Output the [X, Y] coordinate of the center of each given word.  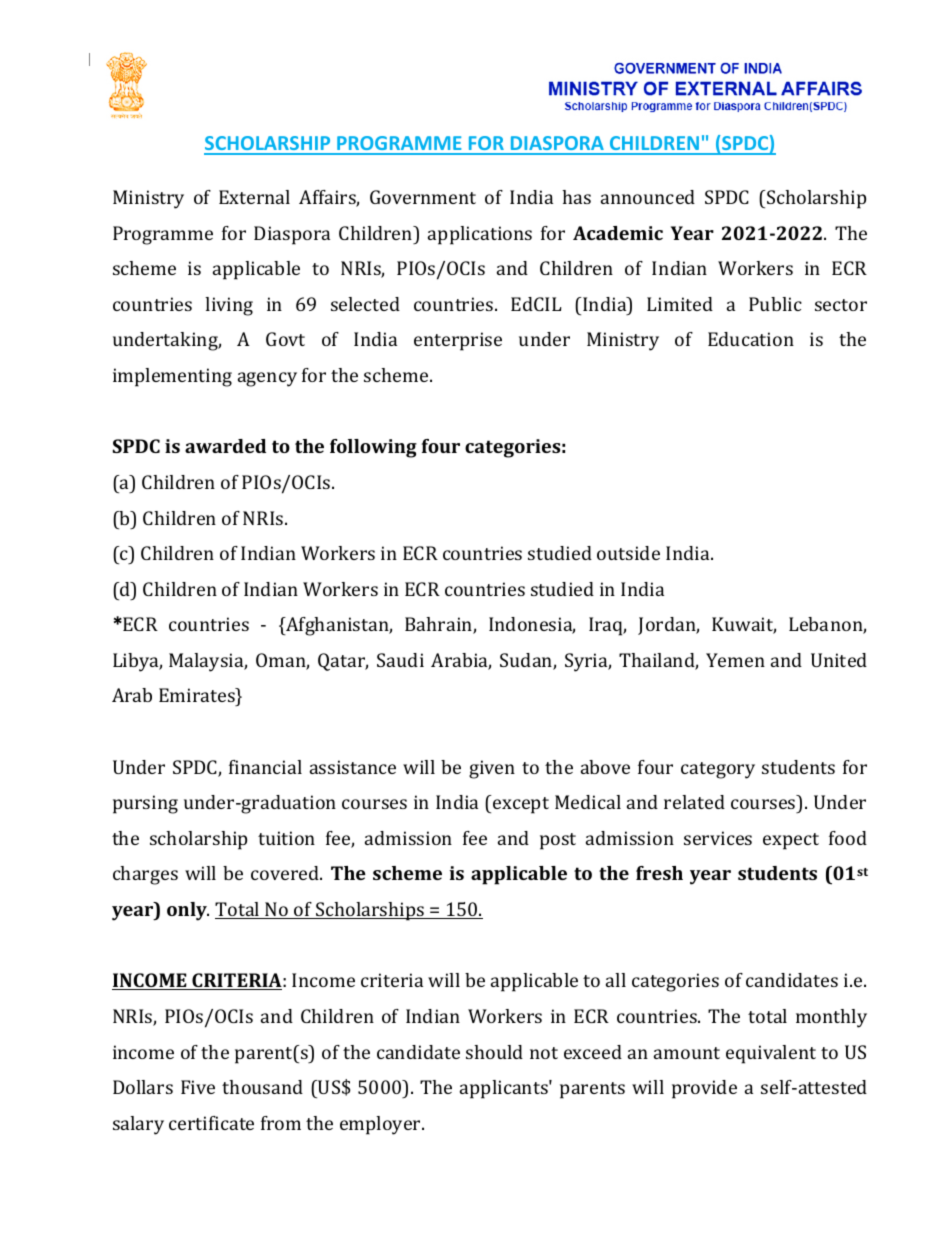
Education [751, 339]
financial [265, 767]
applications [480, 235]
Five [198, 1087]
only [188, 911]
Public [775, 304]
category [718, 770]
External [254, 197]
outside [628, 553]
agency [267, 379]
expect [791, 841]
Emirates [198, 697]
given [492, 769]
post [558, 841]
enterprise [458, 341]
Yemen [735, 660]
